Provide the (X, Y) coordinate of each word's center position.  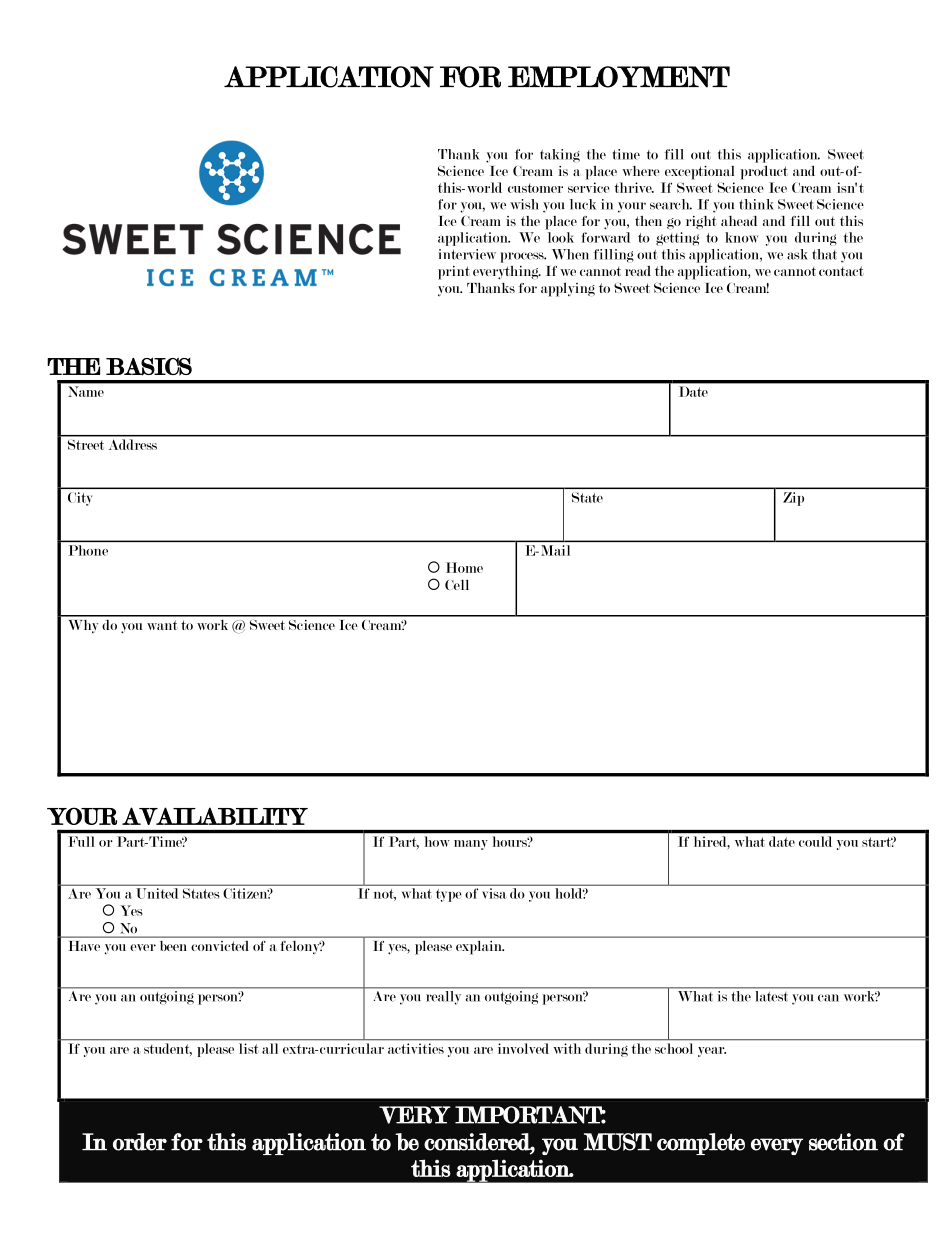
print (454, 273)
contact (841, 271)
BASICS (149, 366)
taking (560, 155)
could (815, 841)
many (471, 845)
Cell (457, 584)
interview (467, 254)
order (140, 1142)
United (157, 893)
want (162, 625)
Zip (793, 499)
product (764, 172)
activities (416, 1048)
